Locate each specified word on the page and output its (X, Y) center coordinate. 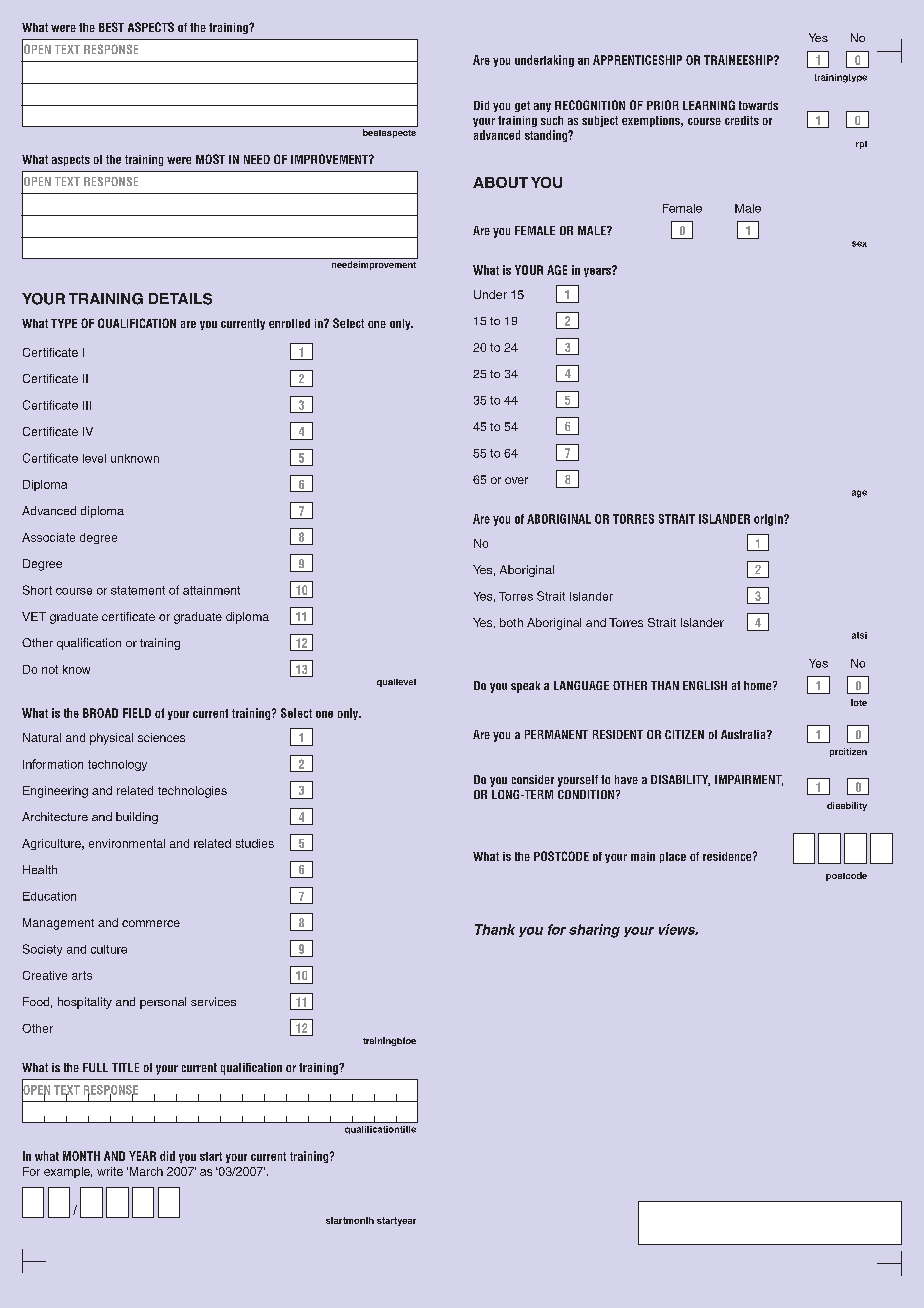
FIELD (137, 713)
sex (859, 244)
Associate (48, 537)
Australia (744, 734)
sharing (594, 931)
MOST (210, 159)
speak (525, 687)
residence (728, 856)
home (759, 685)
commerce (151, 923)
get (522, 106)
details (180, 299)
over (516, 480)
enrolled (289, 323)
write (110, 1171)
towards (758, 105)
